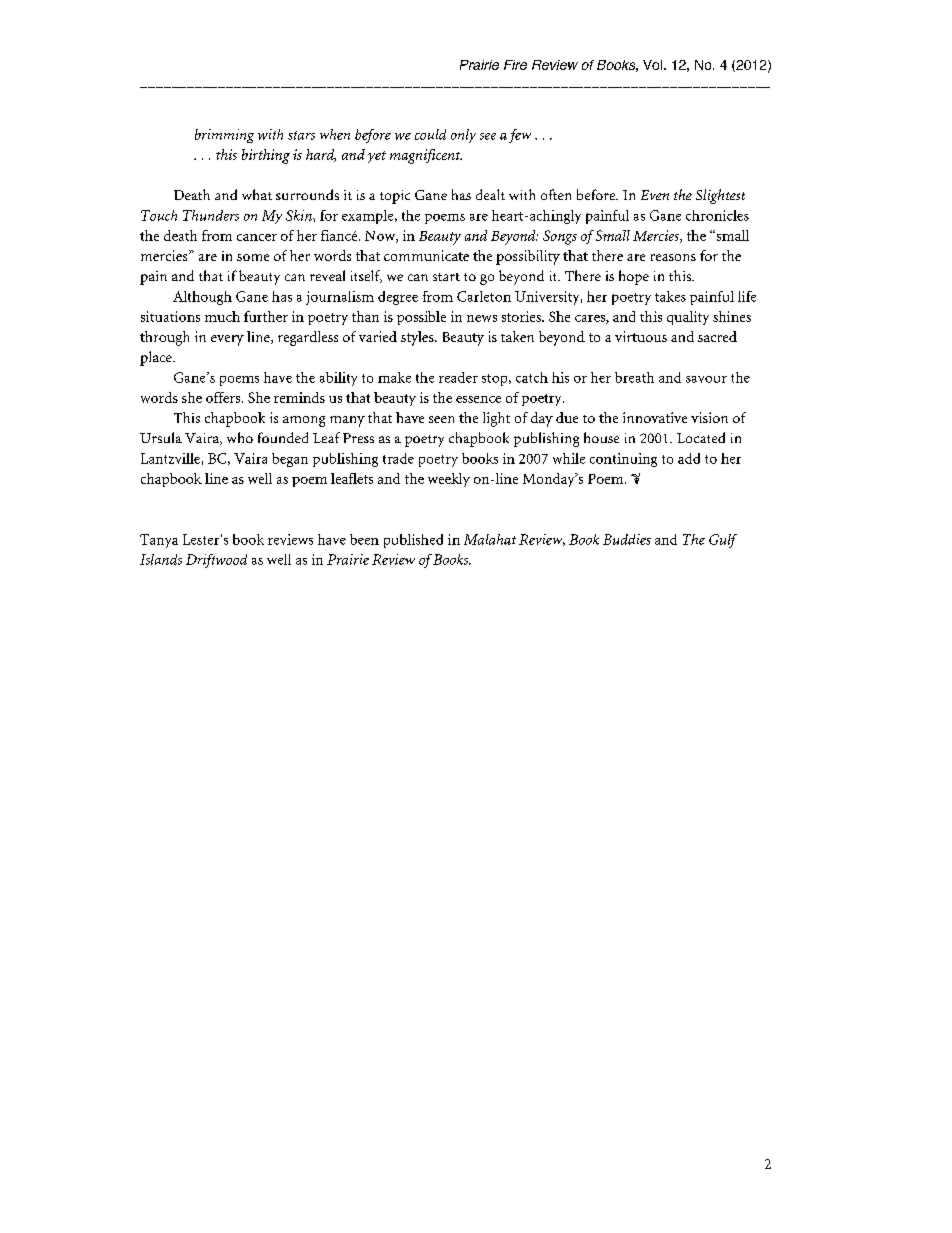  Describe the element at coordinates (224, 136) in the image. I see `brimming` at that location.
